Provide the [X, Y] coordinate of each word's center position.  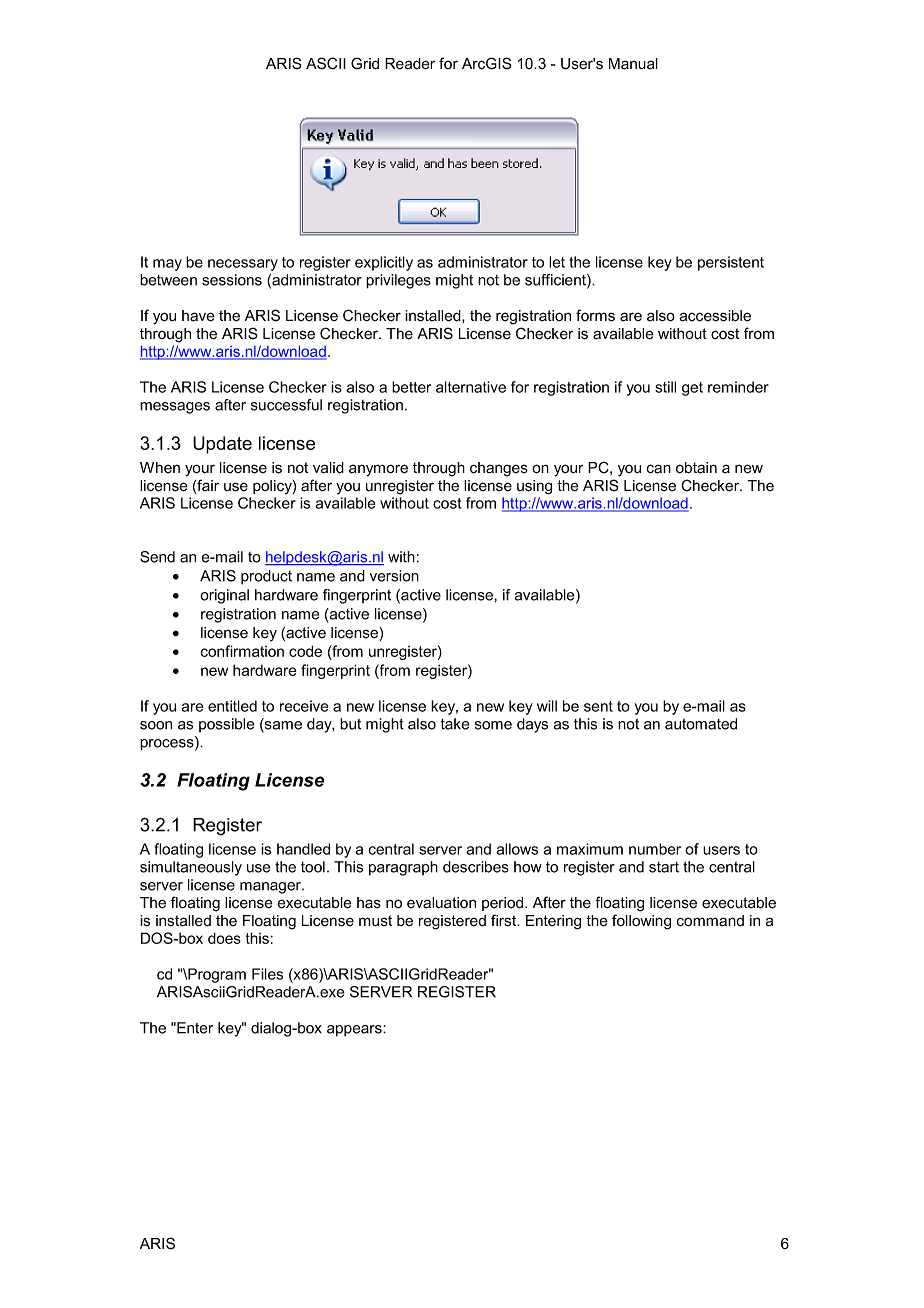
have [198, 316]
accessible [715, 316]
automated [701, 724]
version [394, 576]
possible [226, 725]
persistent [731, 263]
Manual [633, 64]
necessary [243, 265]
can [659, 469]
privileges [398, 281]
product [266, 577]
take [455, 724]
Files [267, 974]
